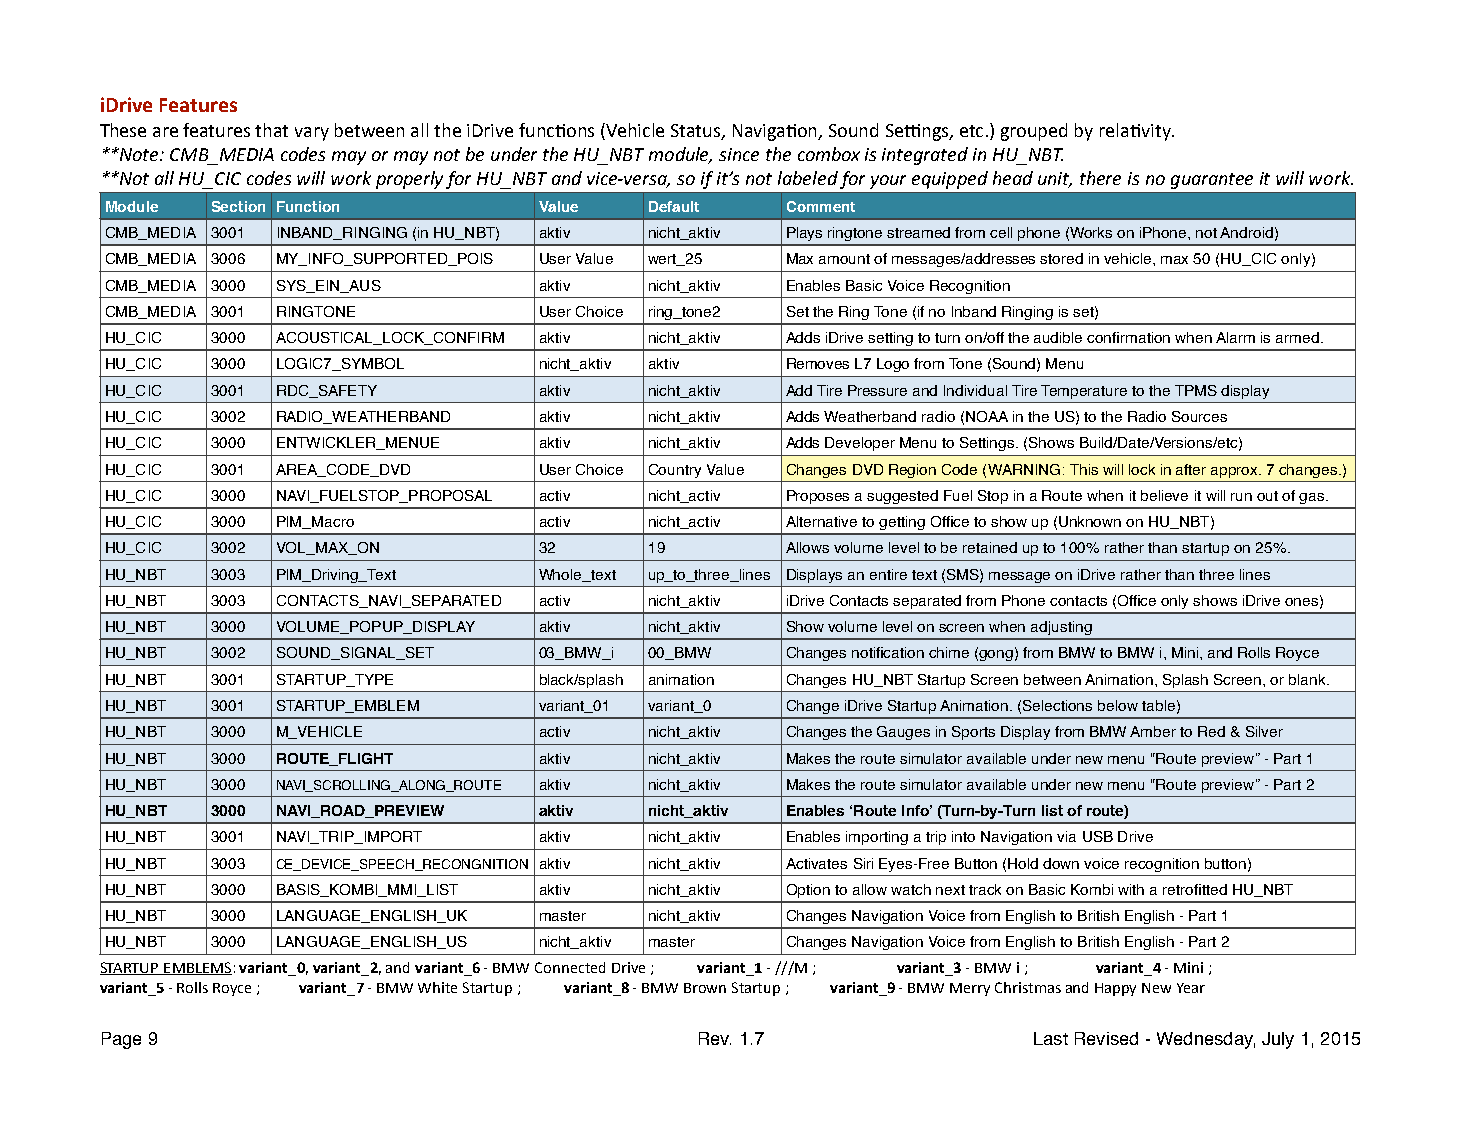 The width and height of the screenshot is (1461, 1129). Describe the element at coordinates (674, 206) in the screenshot. I see `Default` at that location.
